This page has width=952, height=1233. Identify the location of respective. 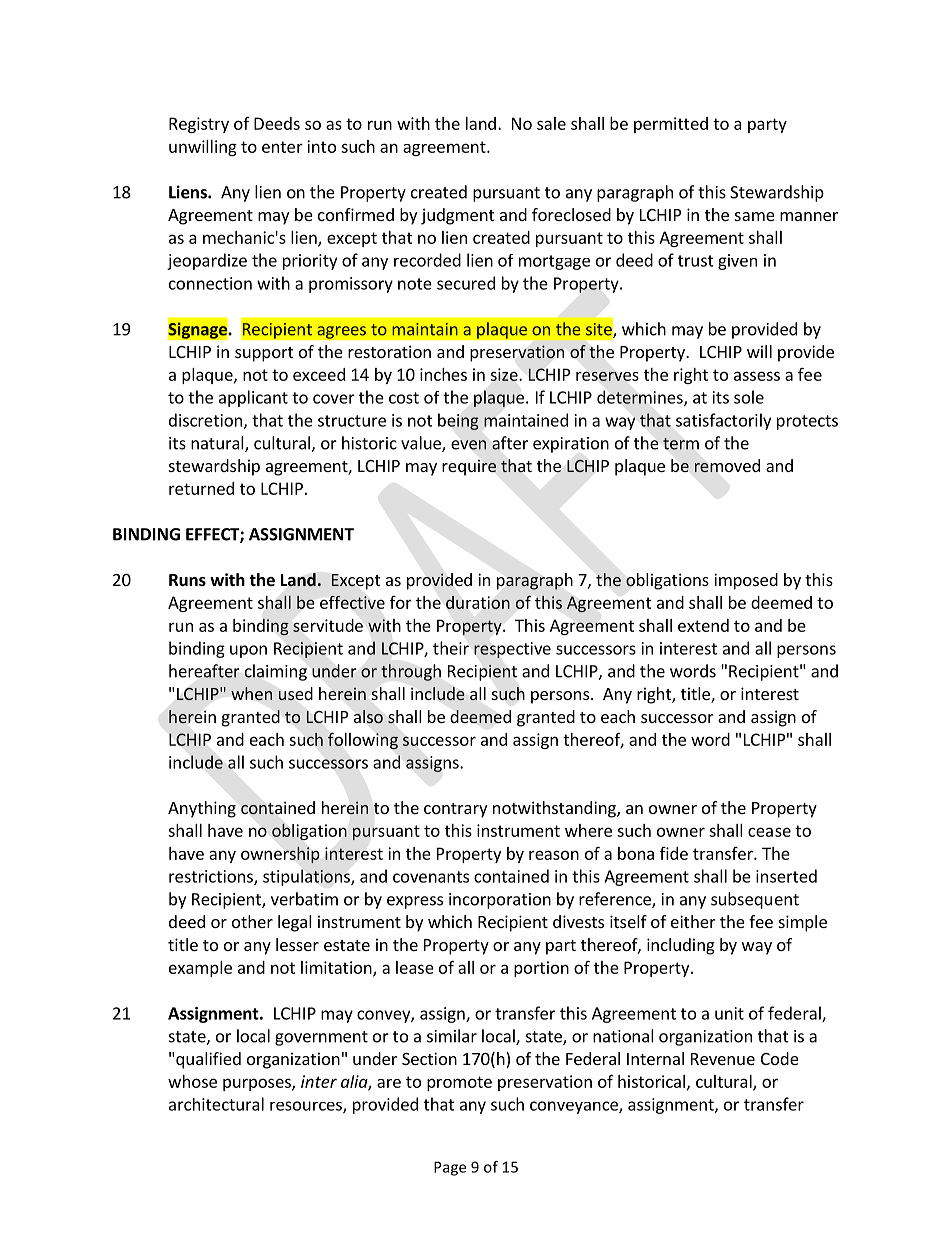
(512, 650).
